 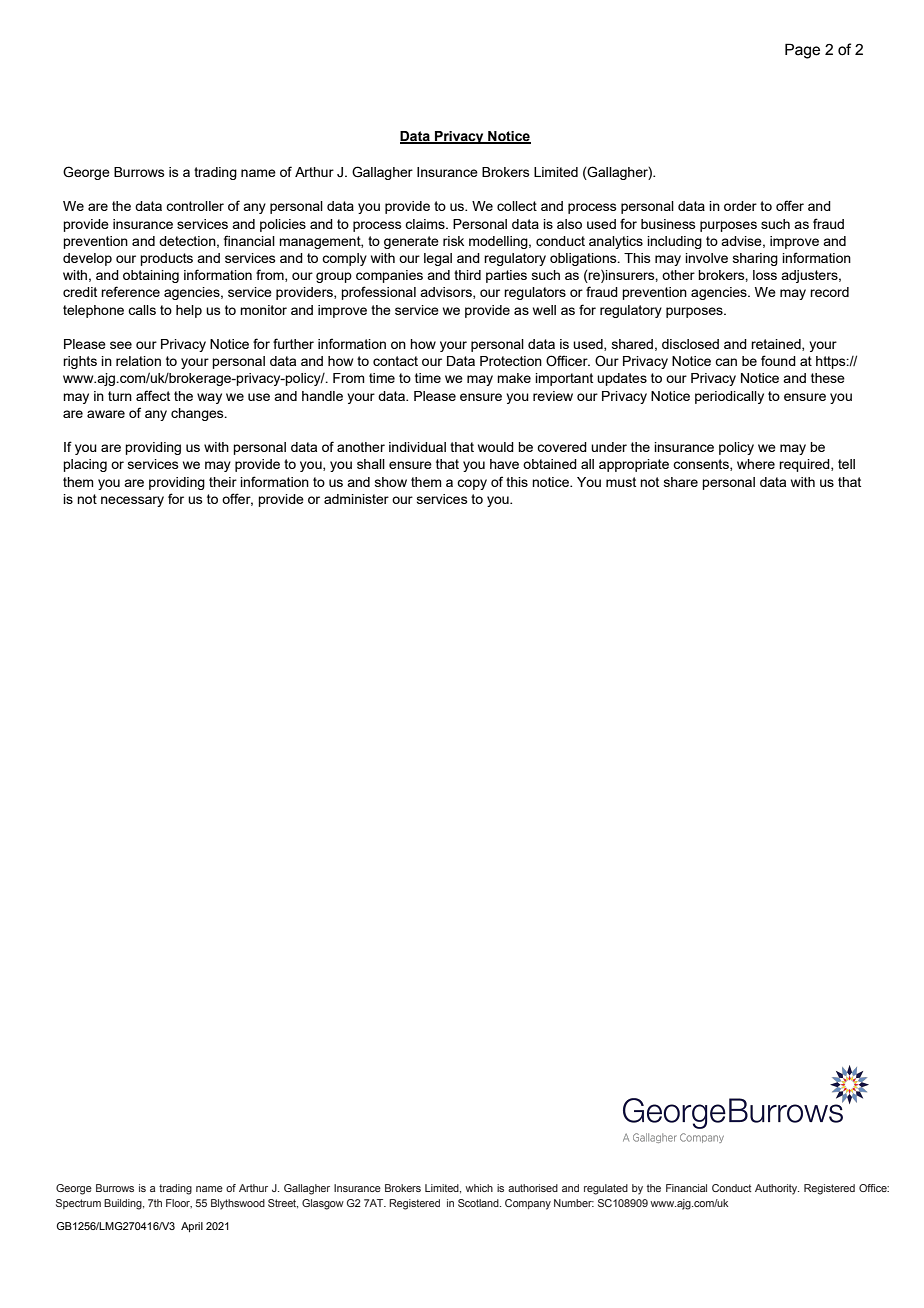 What do you see at coordinates (802, 51) in the page?
I see `Page` at bounding box center [802, 51].
